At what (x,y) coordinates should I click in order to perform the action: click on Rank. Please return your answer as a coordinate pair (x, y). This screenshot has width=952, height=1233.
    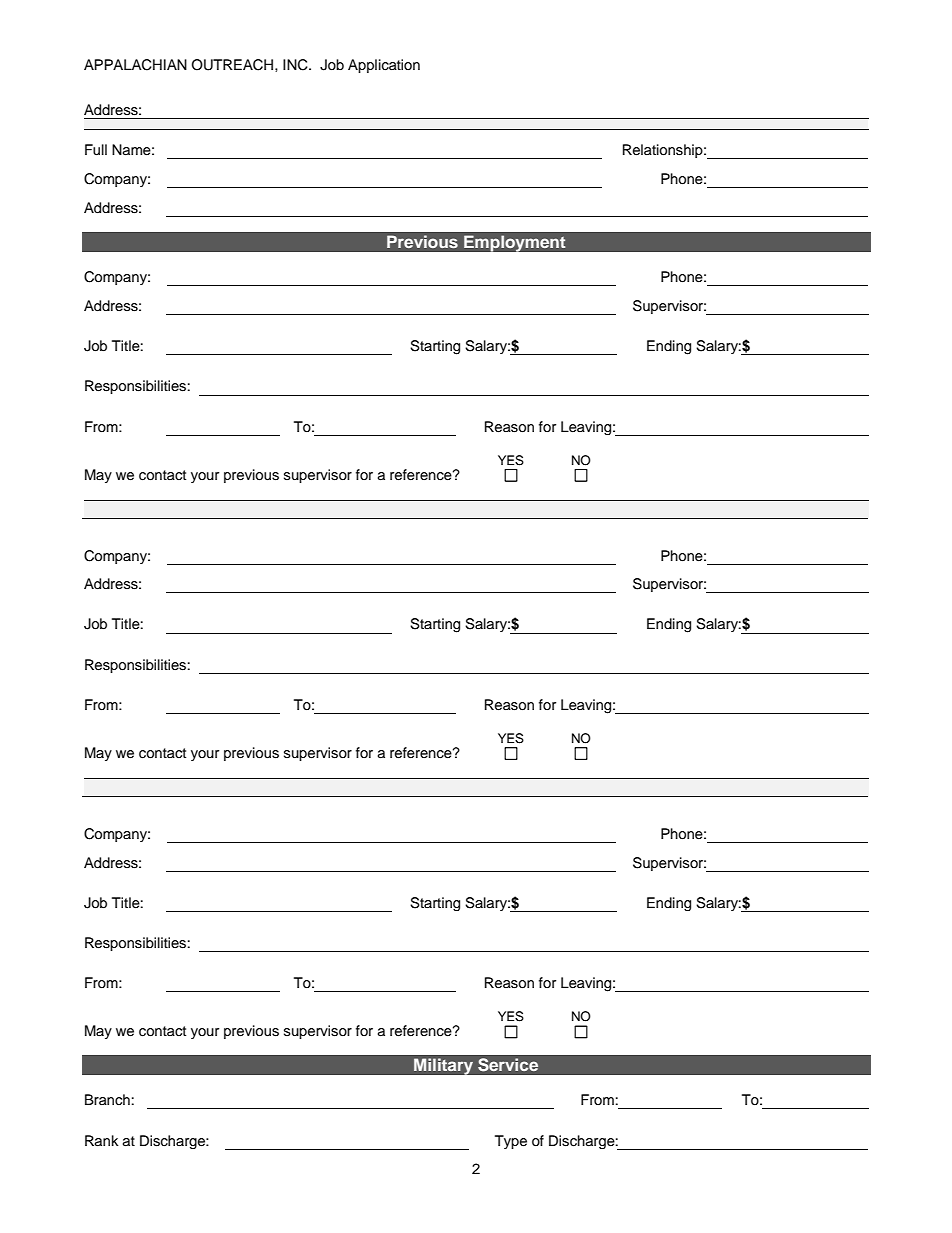
    Looking at the image, I should click on (102, 1140).
